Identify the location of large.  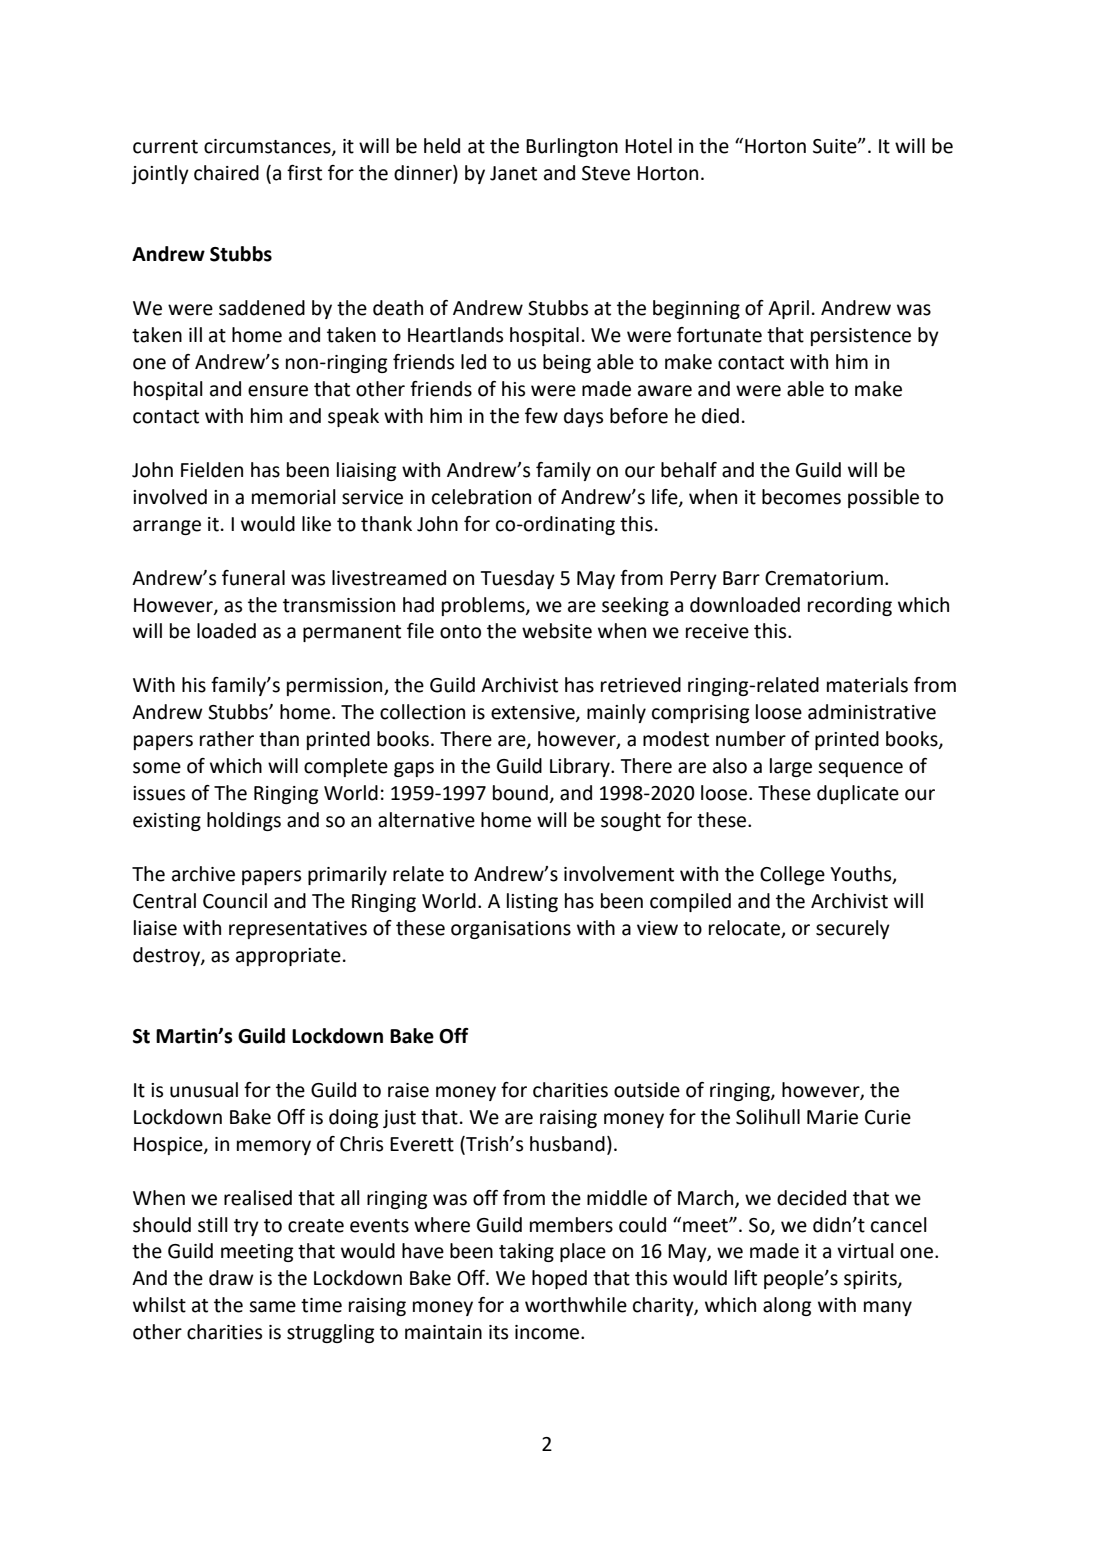
(791, 767).
